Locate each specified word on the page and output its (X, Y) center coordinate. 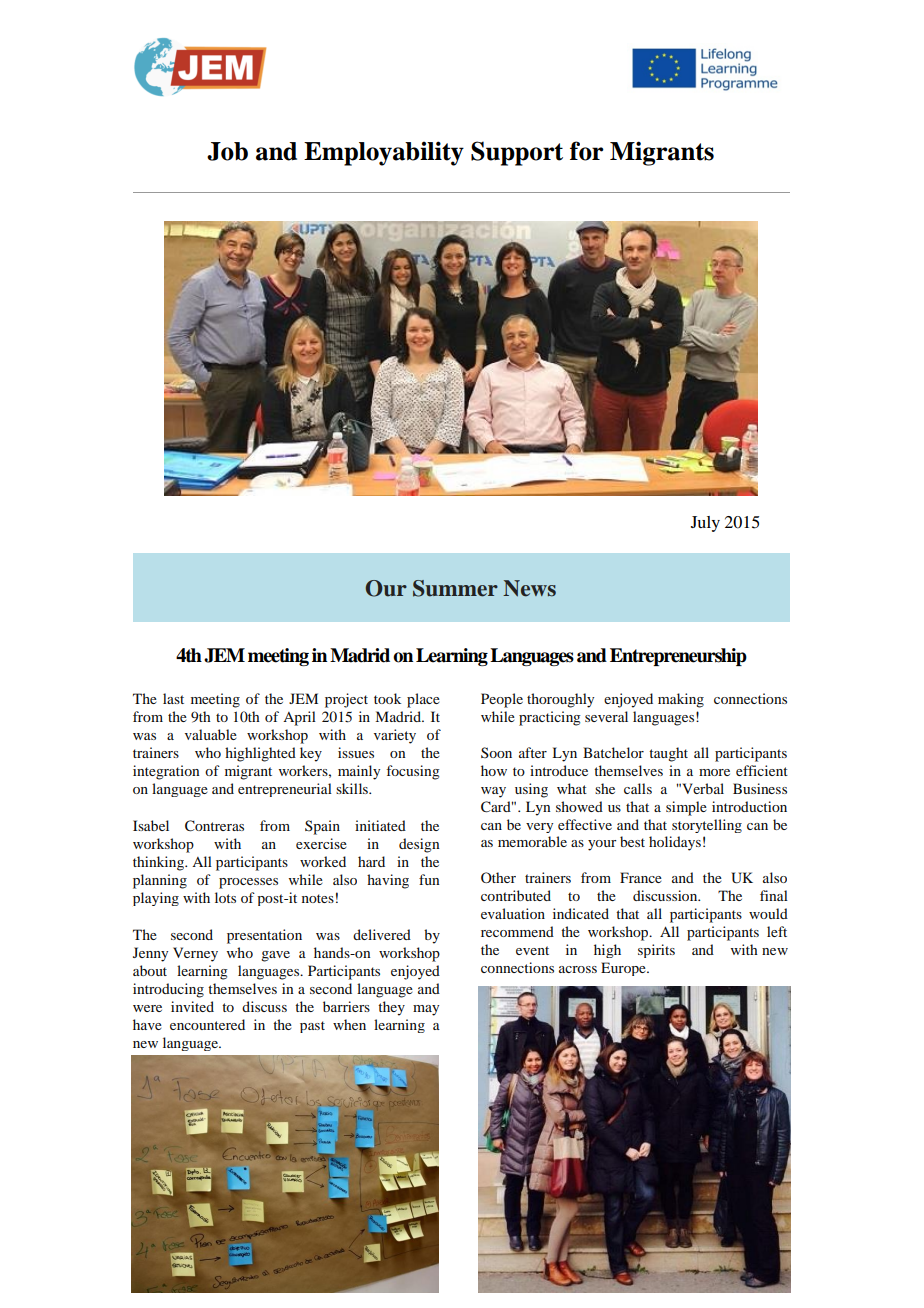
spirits (656, 951)
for (587, 151)
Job (227, 151)
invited (192, 1006)
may (426, 1010)
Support (517, 153)
